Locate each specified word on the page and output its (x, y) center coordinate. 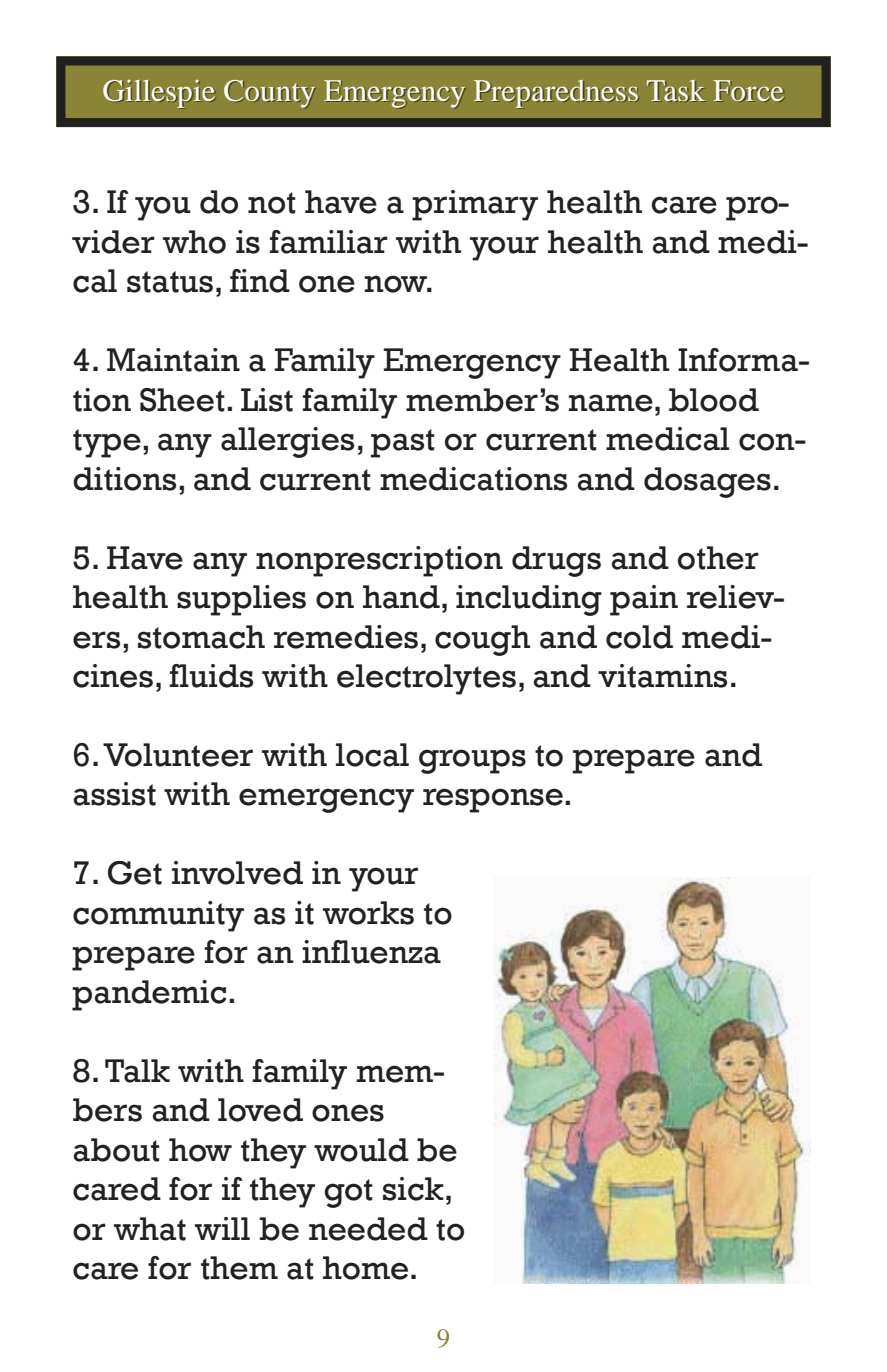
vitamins (662, 676)
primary (475, 205)
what (150, 1229)
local (372, 755)
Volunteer (178, 755)
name (611, 403)
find (260, 281)
